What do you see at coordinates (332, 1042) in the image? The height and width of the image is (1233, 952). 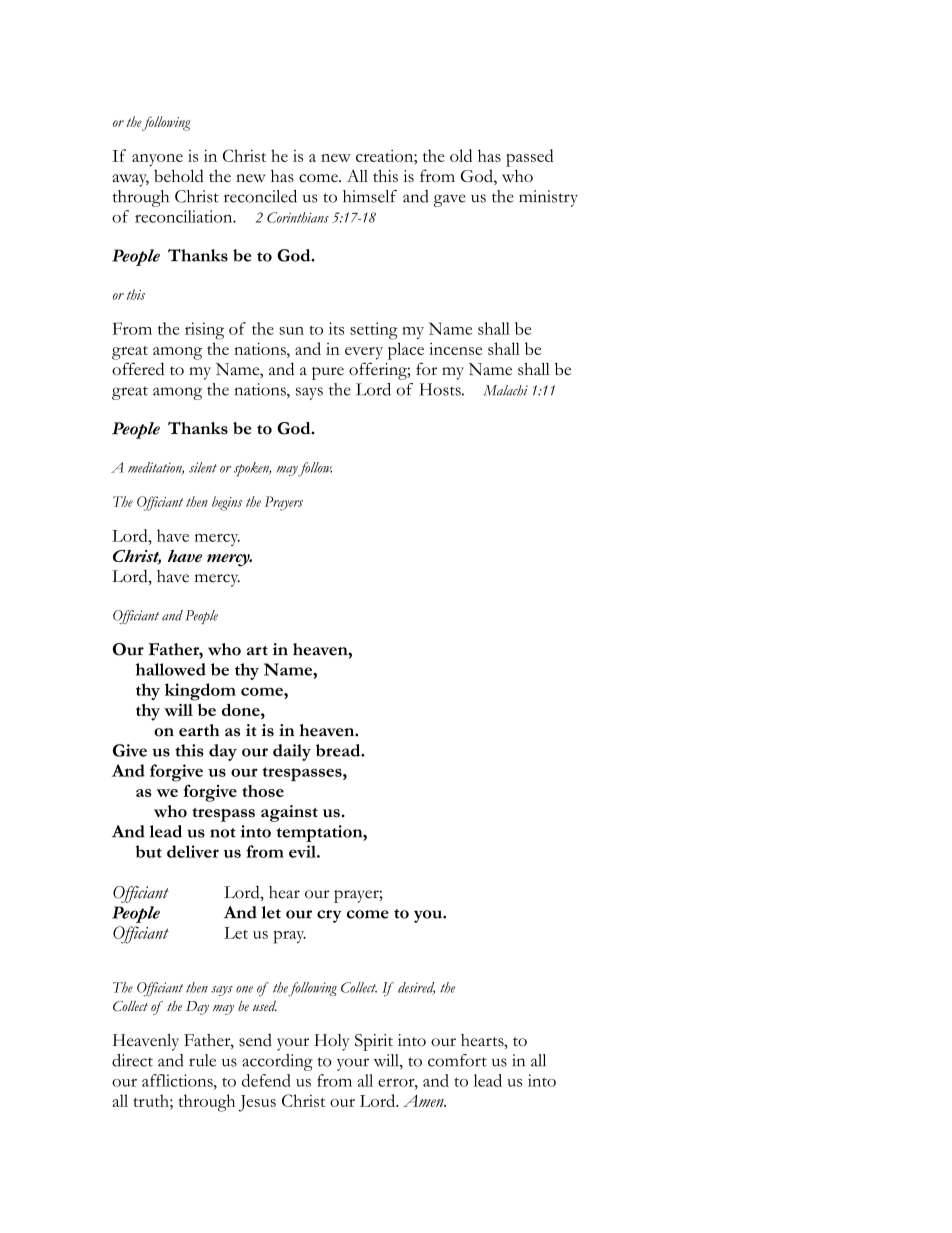 I see `Holy` at bounding box center [332, 1042].
